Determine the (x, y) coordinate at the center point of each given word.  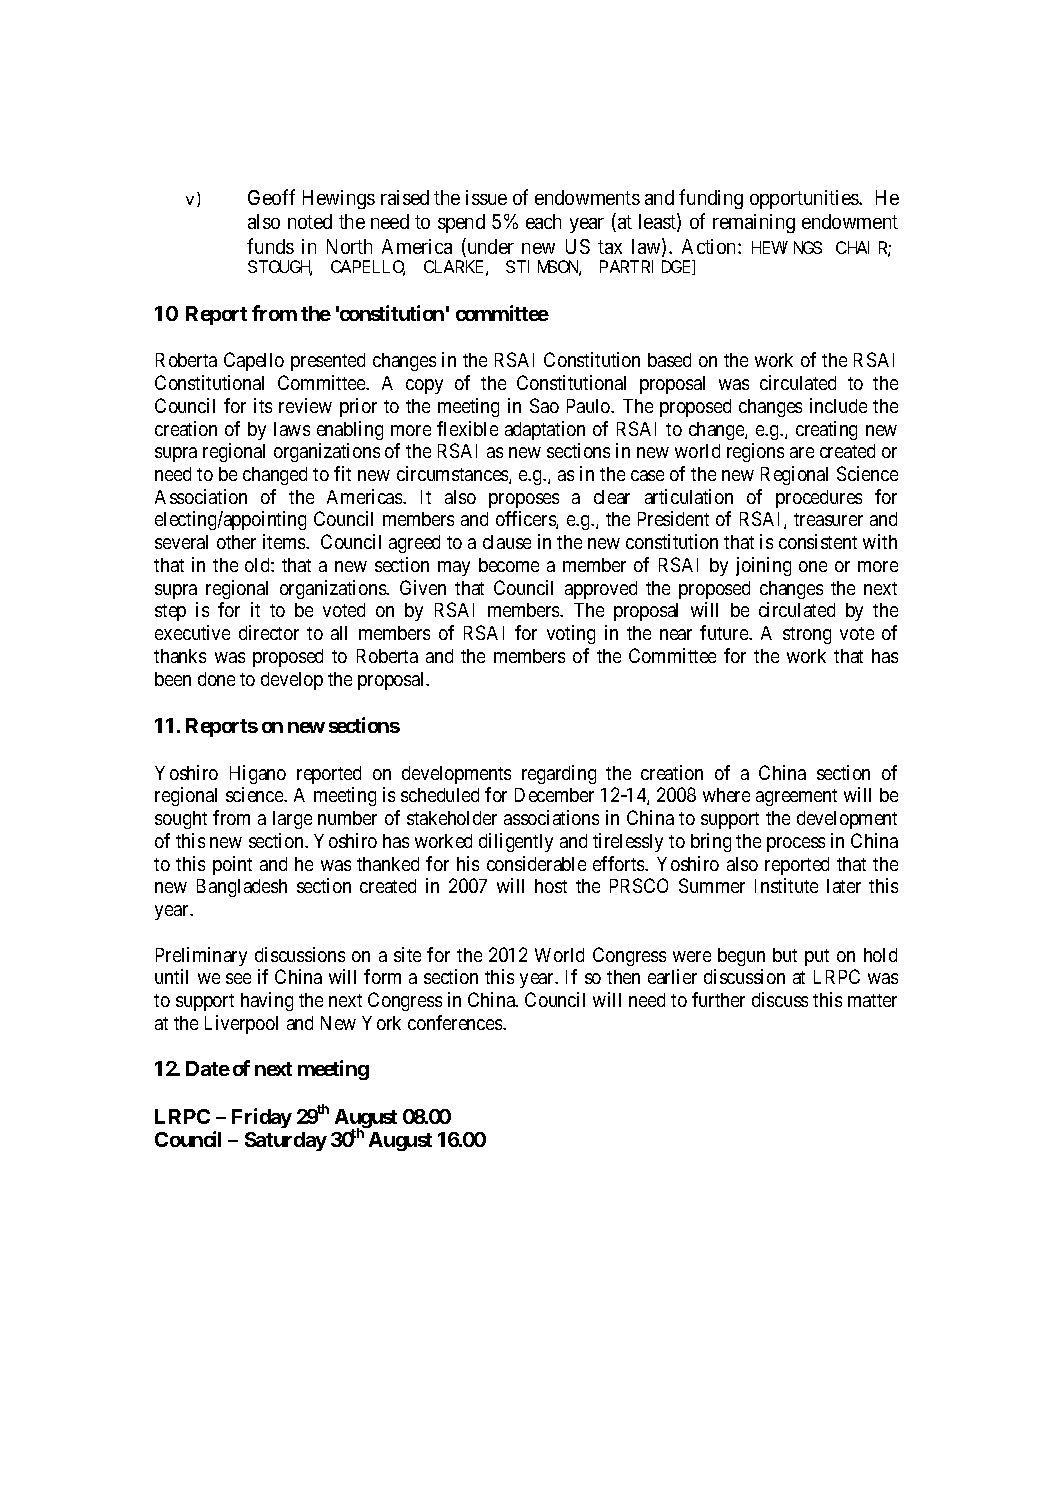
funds (270, 246)
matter (872, 1000)
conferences (456, 1022)
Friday (262, 1118)
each (543, 221)
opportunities (805, 199)
